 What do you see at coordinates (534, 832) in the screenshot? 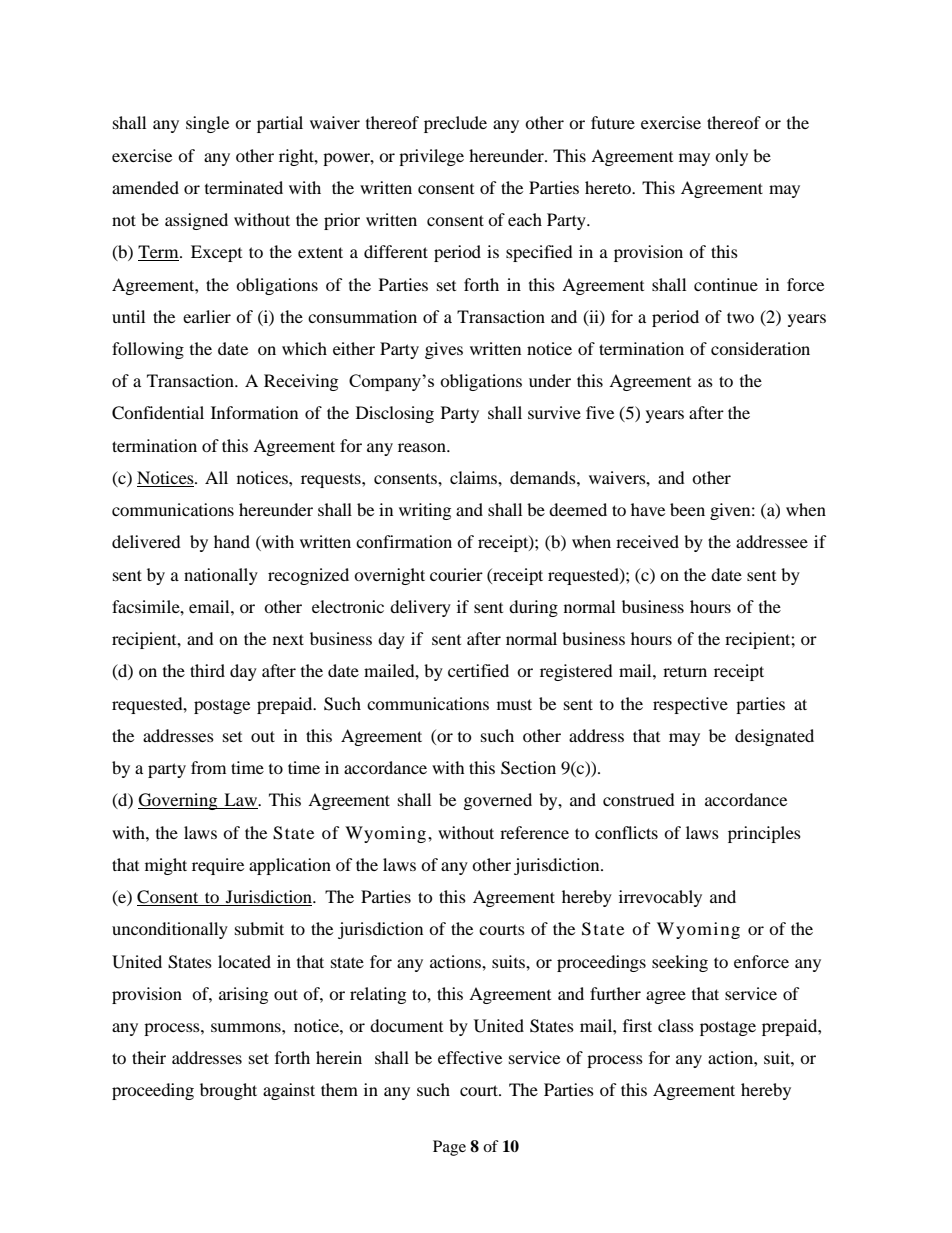
I see `reference` at bounding box center [534, 832].
